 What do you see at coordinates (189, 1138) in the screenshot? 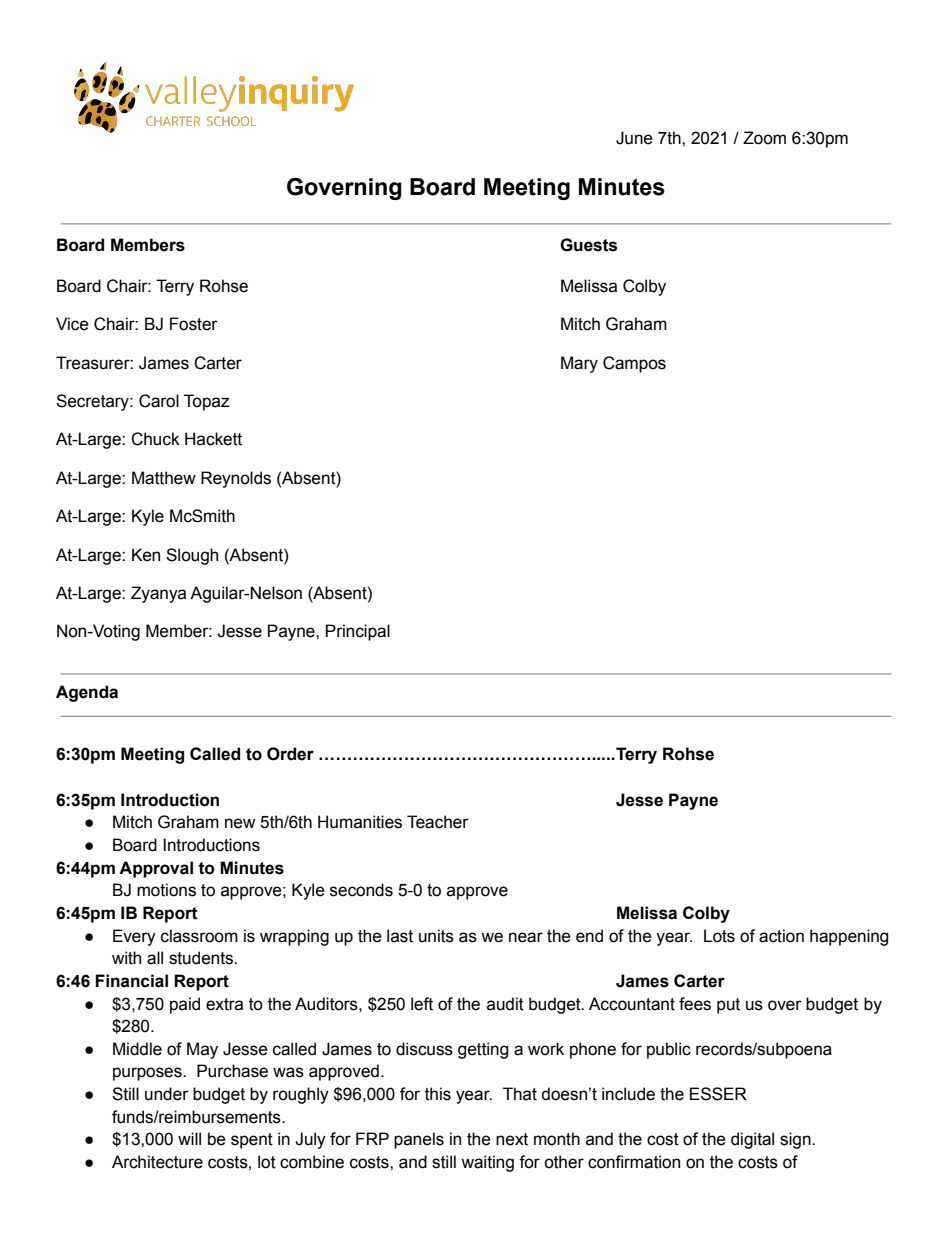
I see `will` at bounding box center [189, 1138].
